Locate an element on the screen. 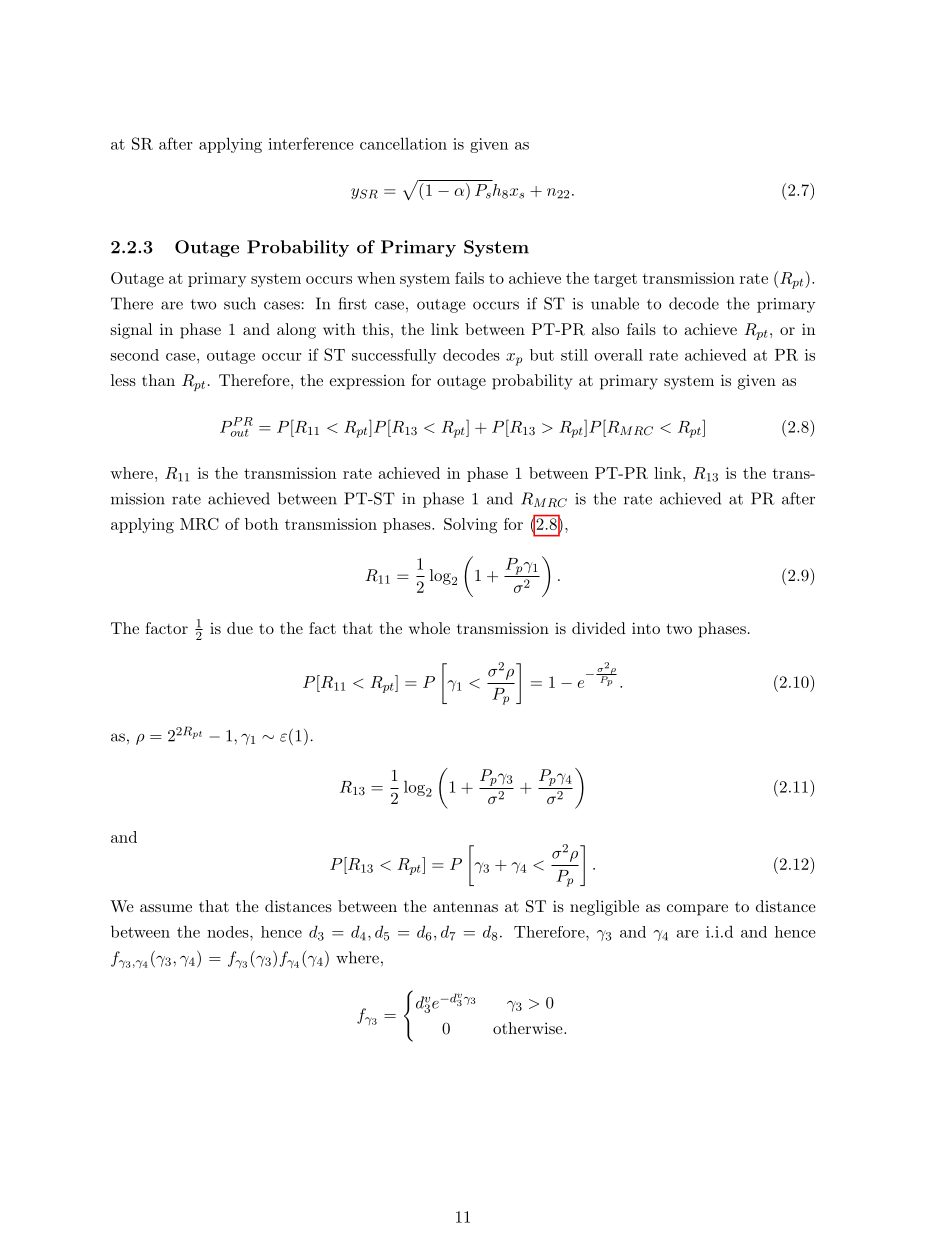  overall is located at coordinates (618, 355).
